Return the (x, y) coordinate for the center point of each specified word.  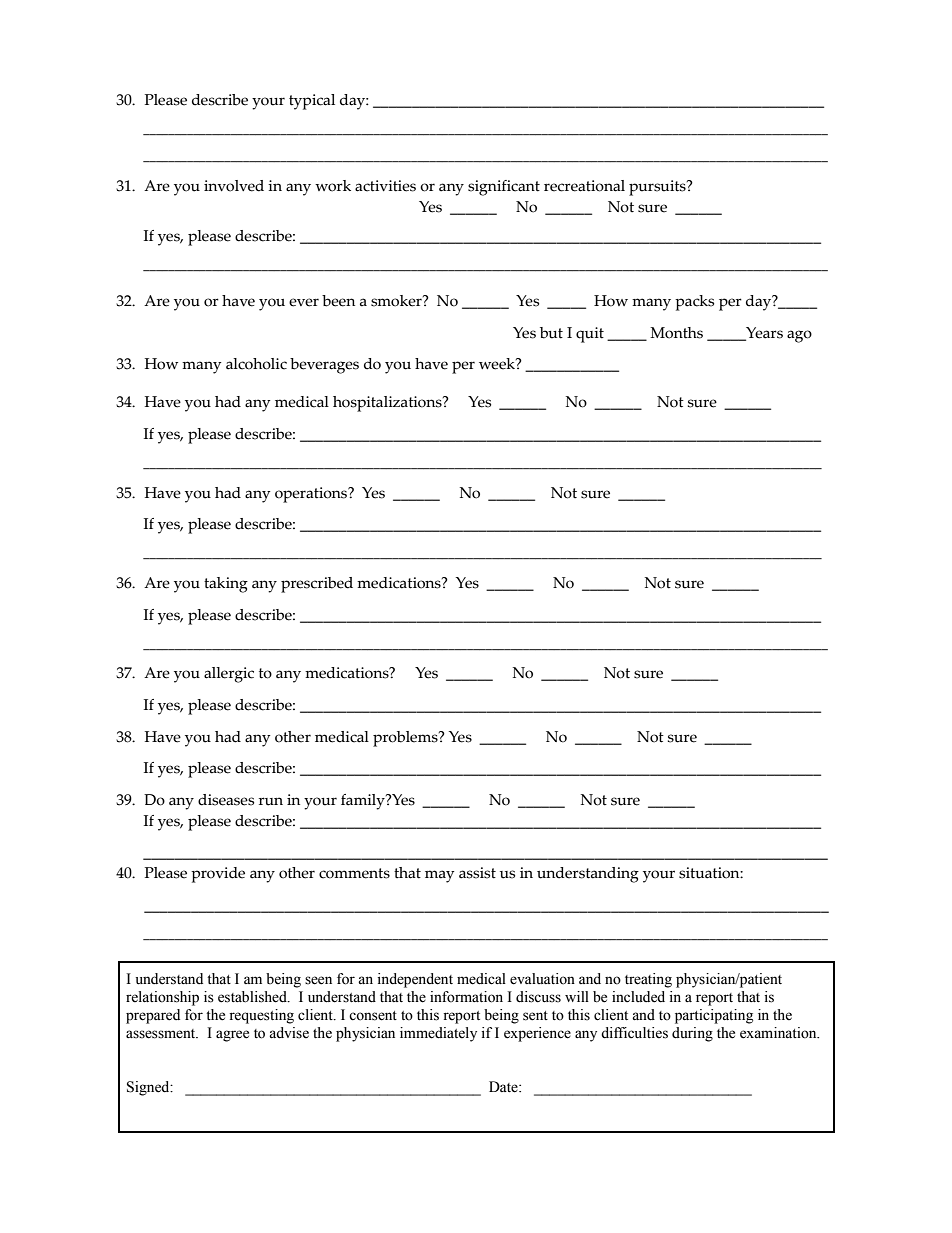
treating (648, 980)
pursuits (658, 188)
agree (232, 1036)
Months (676, 333)
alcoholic (256, 364)
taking (226, 585)
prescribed (317, 585)
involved (234, 186)
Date (504, 1087)
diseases (226, 800)
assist (477, 873)
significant (504, 188)
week (498, 364)
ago (799, 336)
